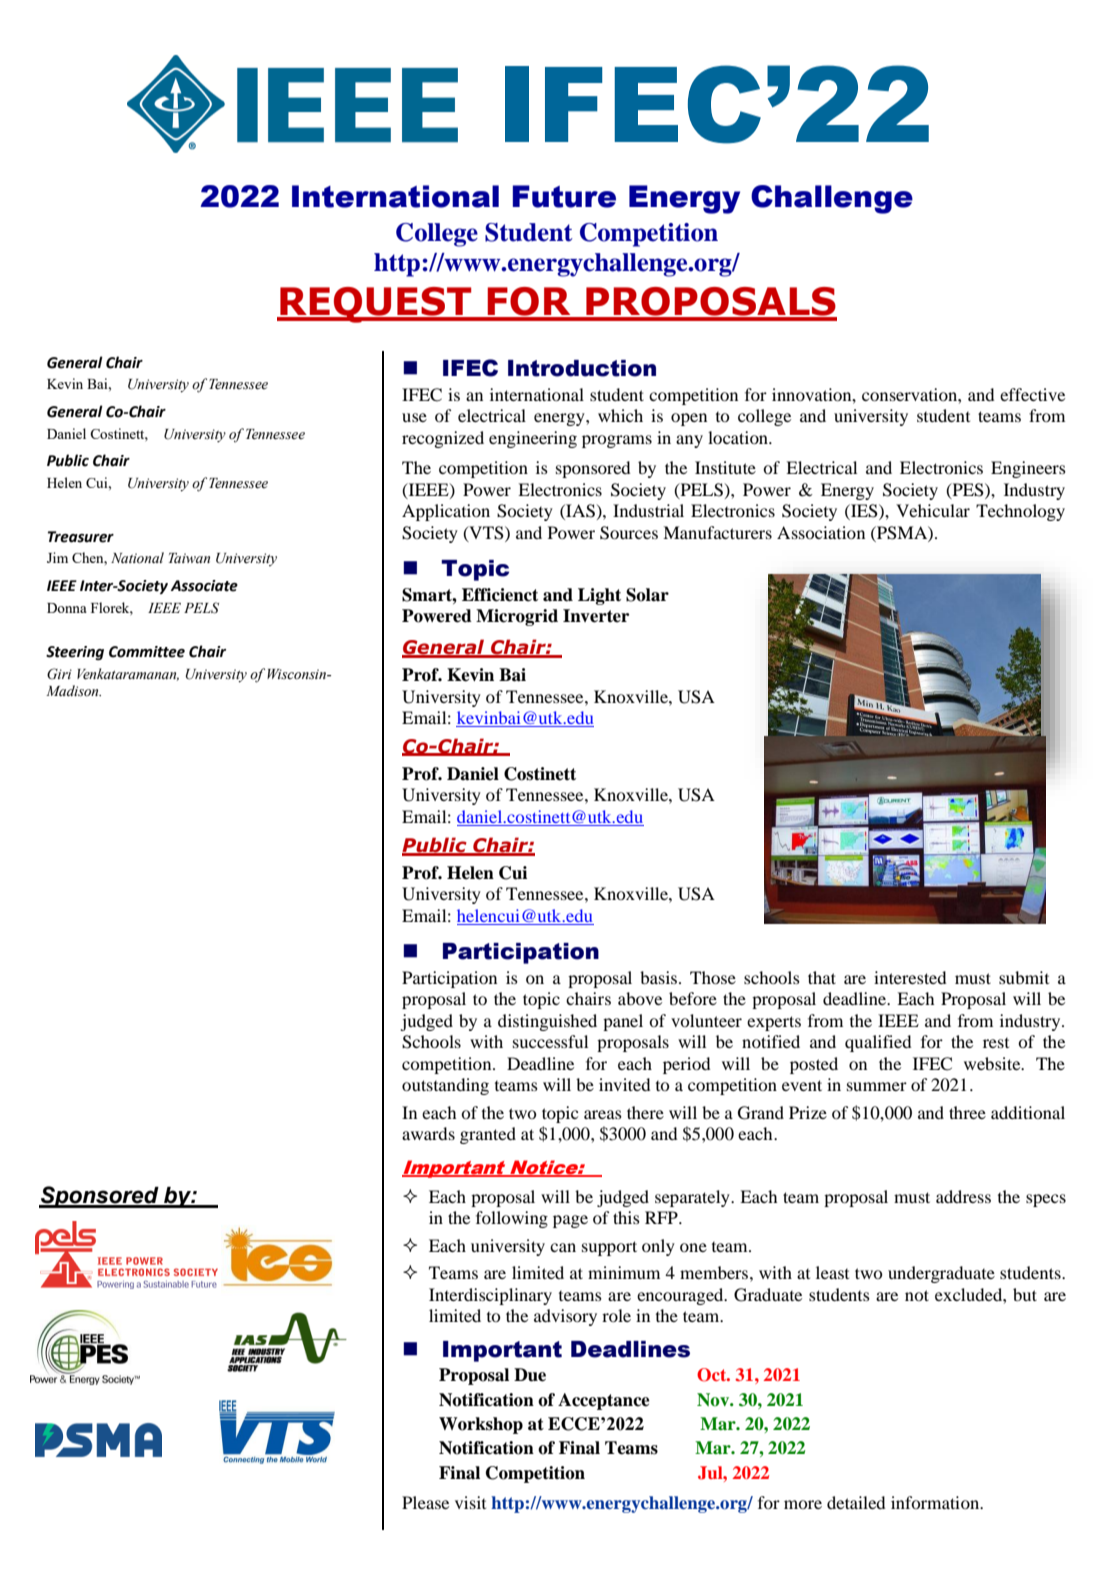  I want to click on Future, so click(564, 196).
